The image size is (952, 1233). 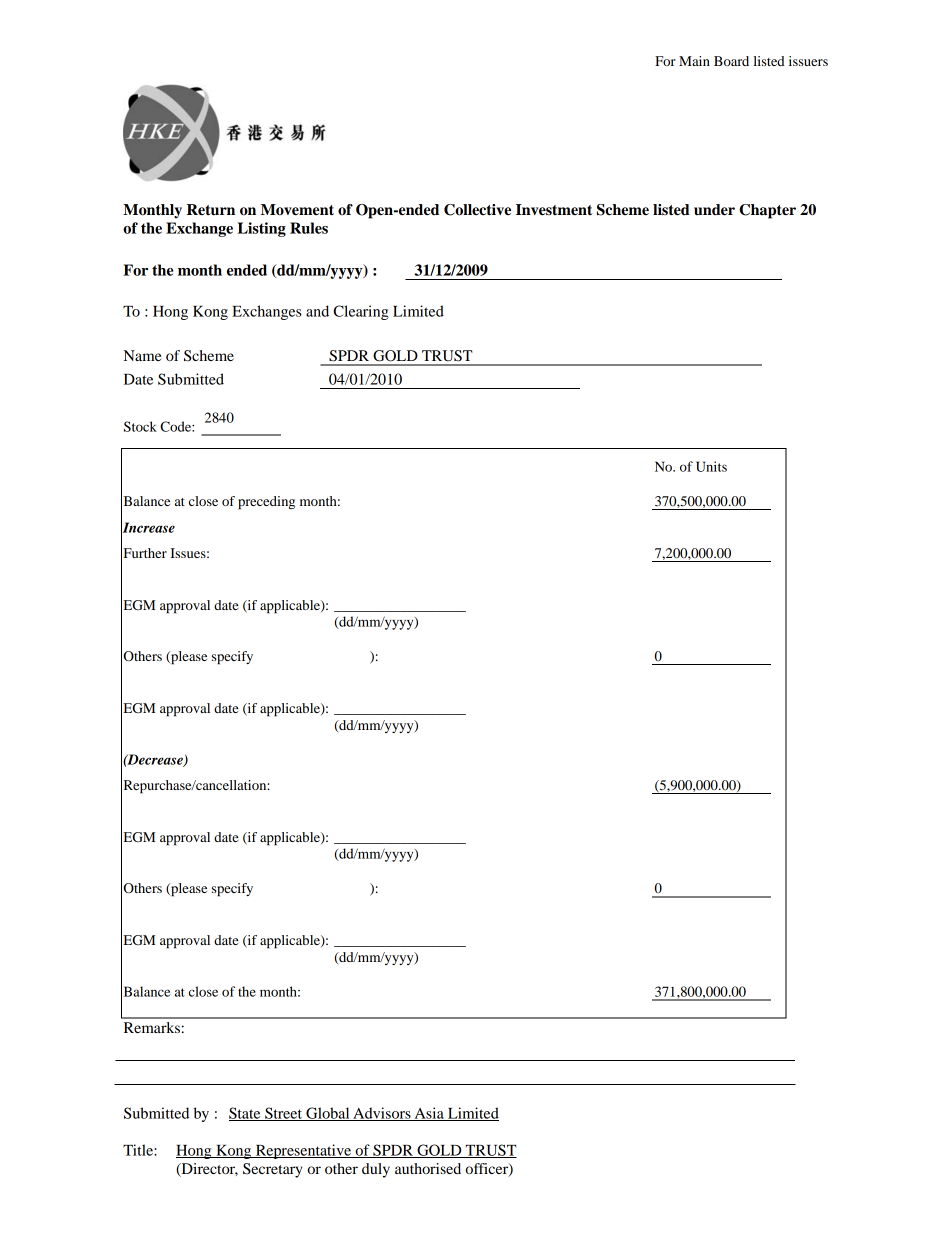 What do you see at coordinates (266, 503) in the document?
I see `preceding` at bounding box center [266, 503].
